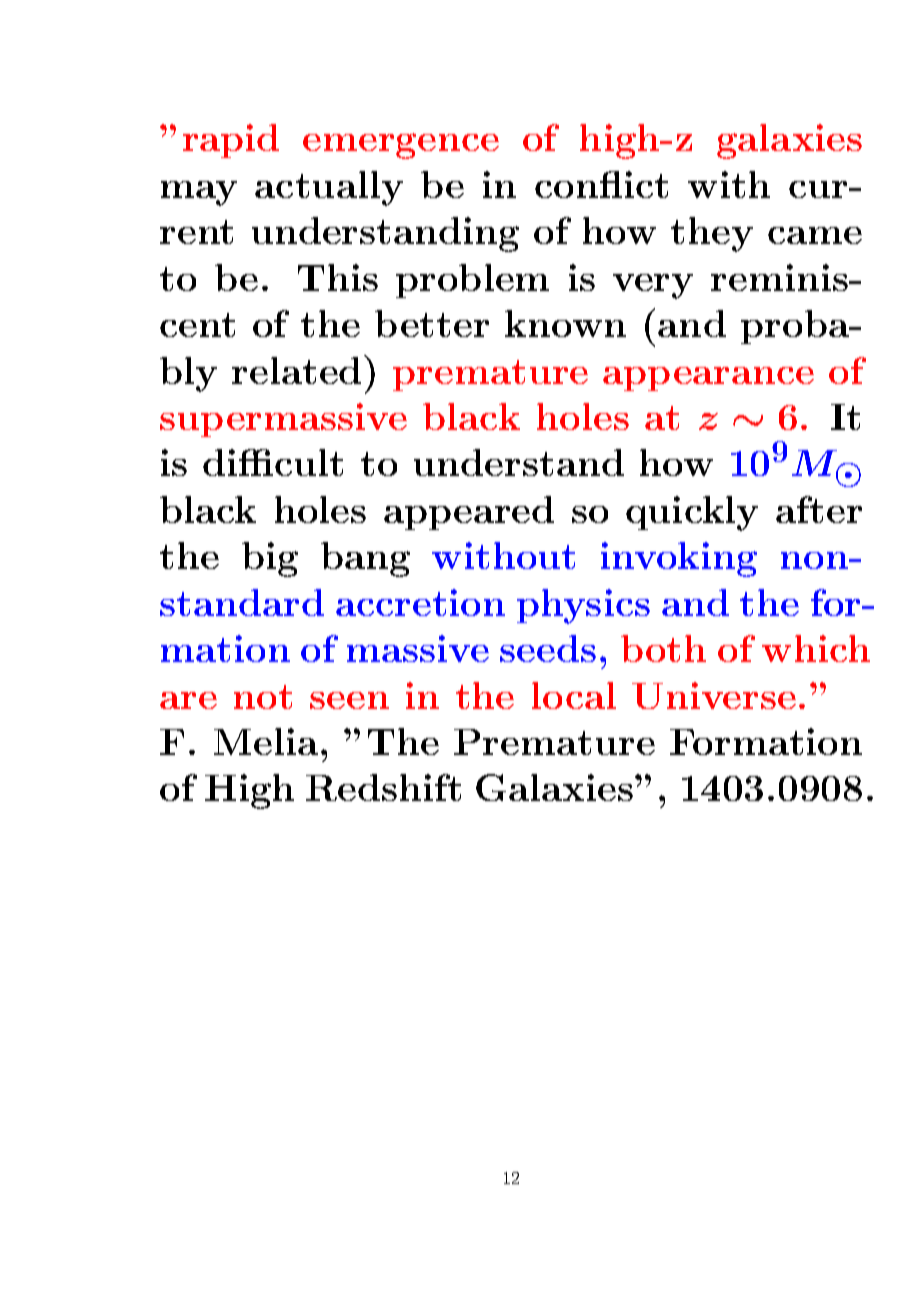  Describe the element at coordinates (714, 695) in the document. I see `Universe` at that location.
